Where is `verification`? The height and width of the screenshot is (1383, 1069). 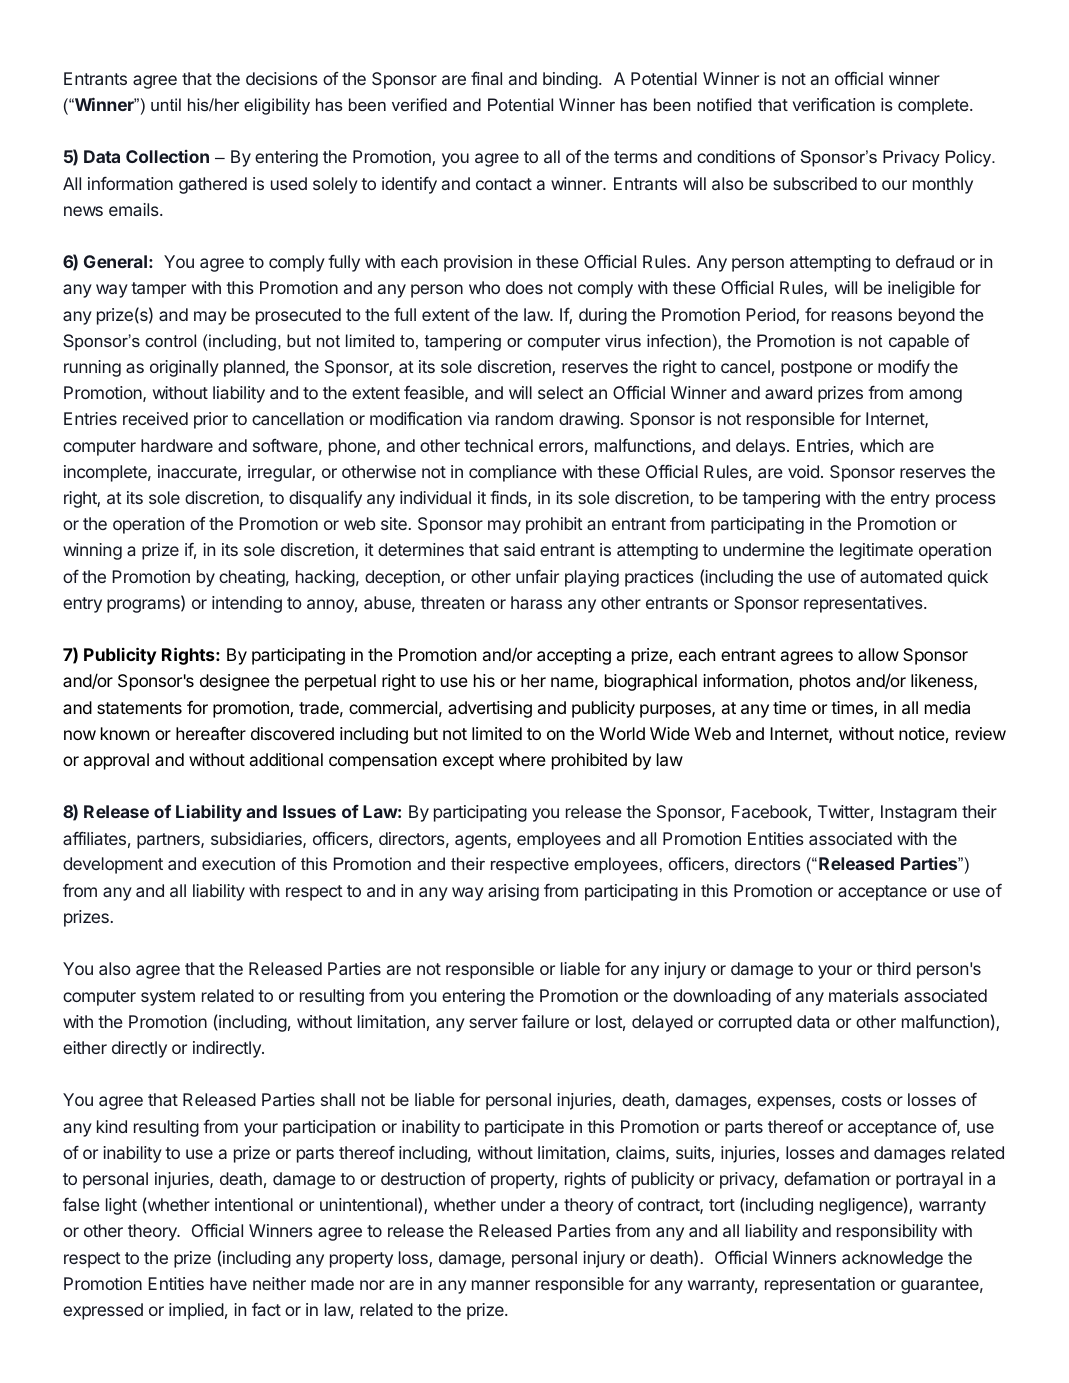 verification is located at coordinates (833, 104).
